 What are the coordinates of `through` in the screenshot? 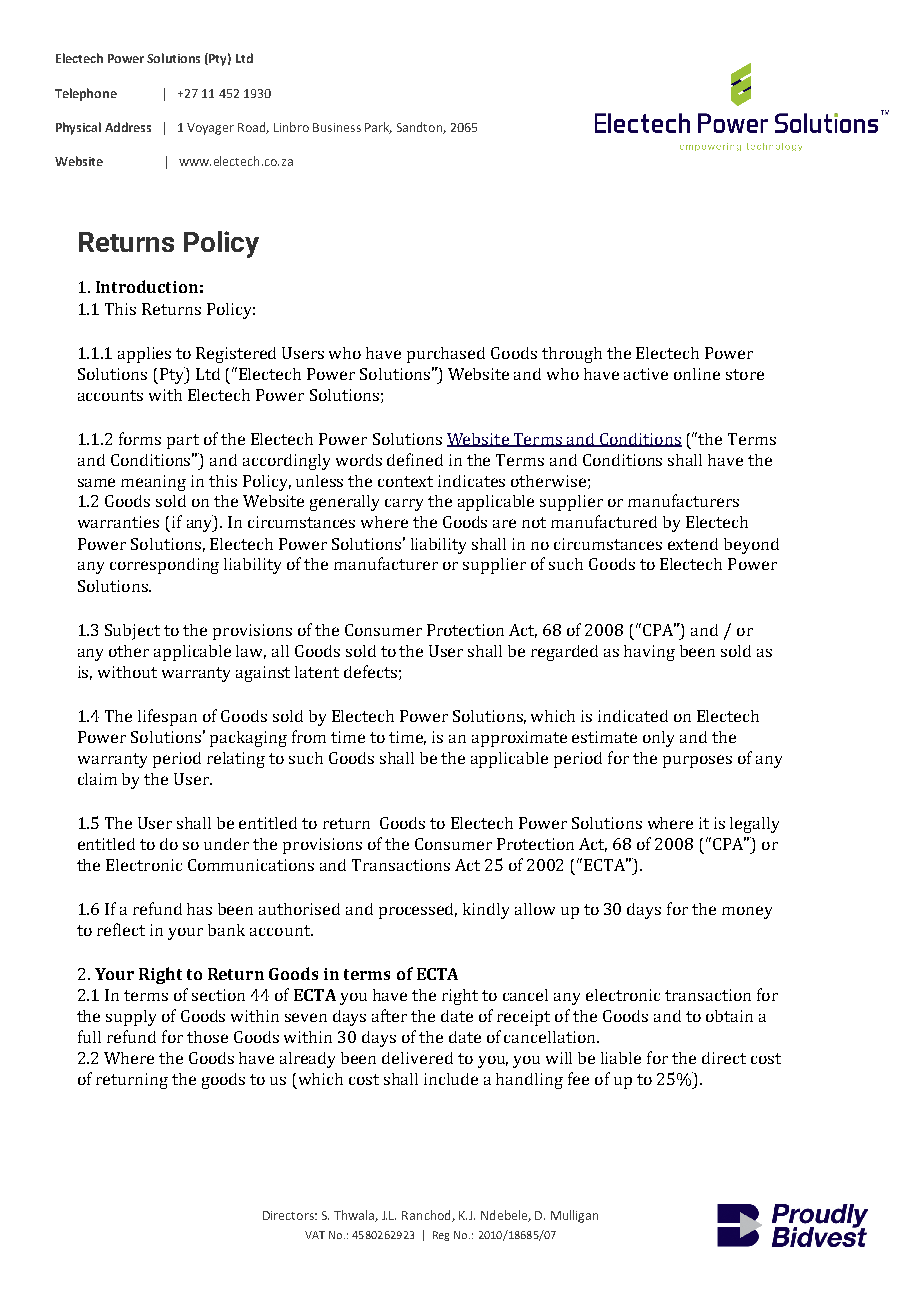 It's located at (572, 355).
